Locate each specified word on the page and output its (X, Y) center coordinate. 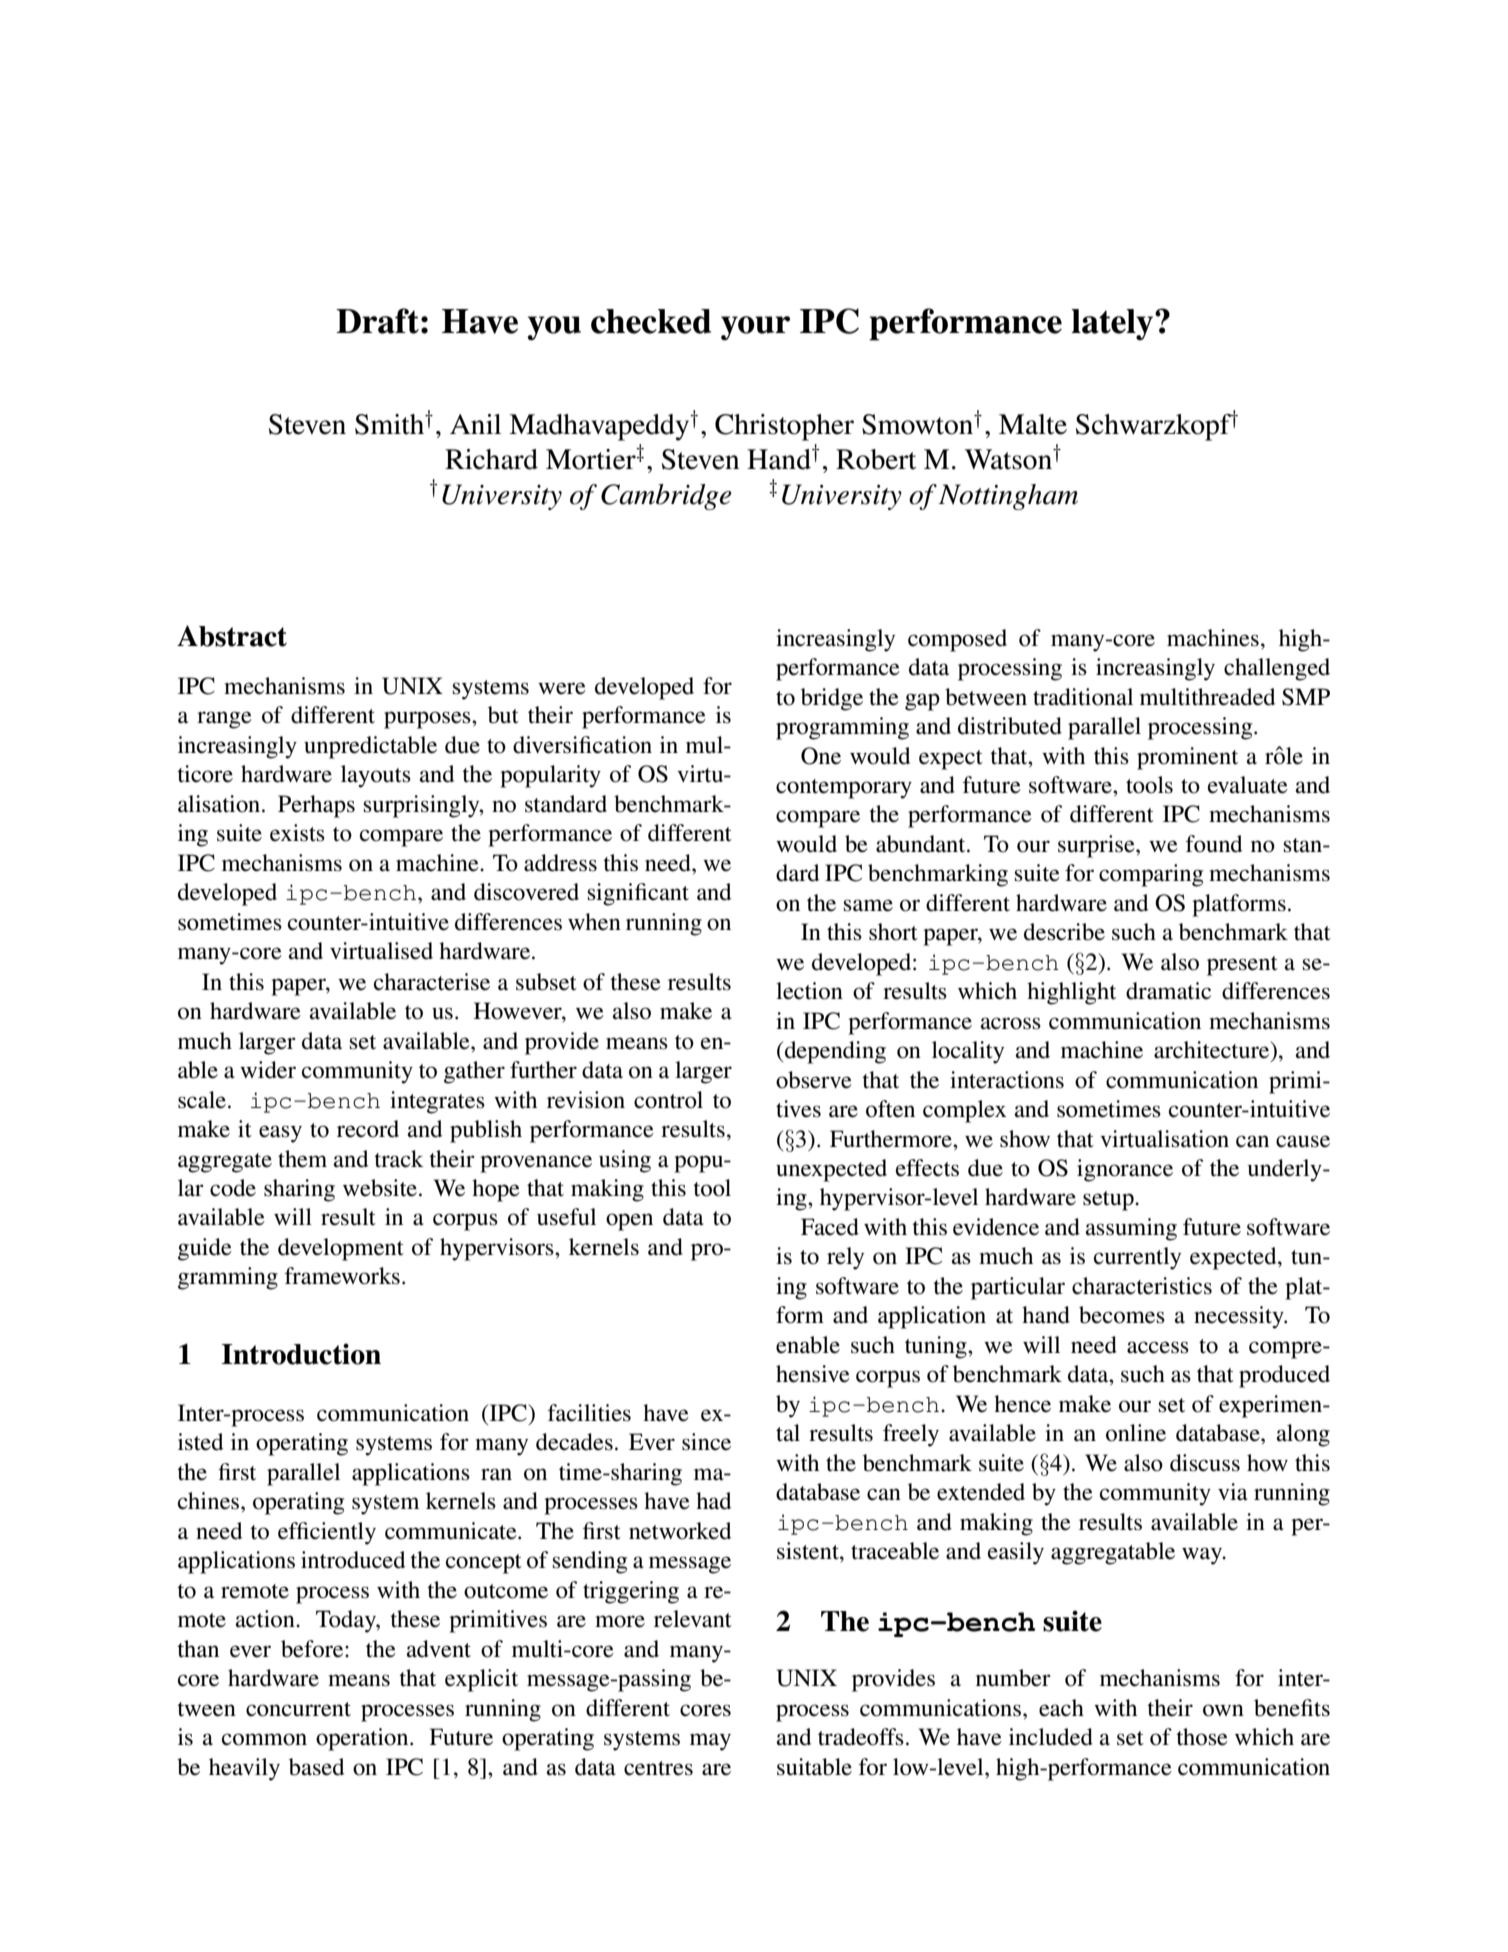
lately (1113, 325)
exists (297, 833)
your (755, 328)
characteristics (1142, 1286)
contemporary (844, 789)
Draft (377, 321)
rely (845, 1258)
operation (363, 1739)
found (1214, 844)
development (341, 1249)
